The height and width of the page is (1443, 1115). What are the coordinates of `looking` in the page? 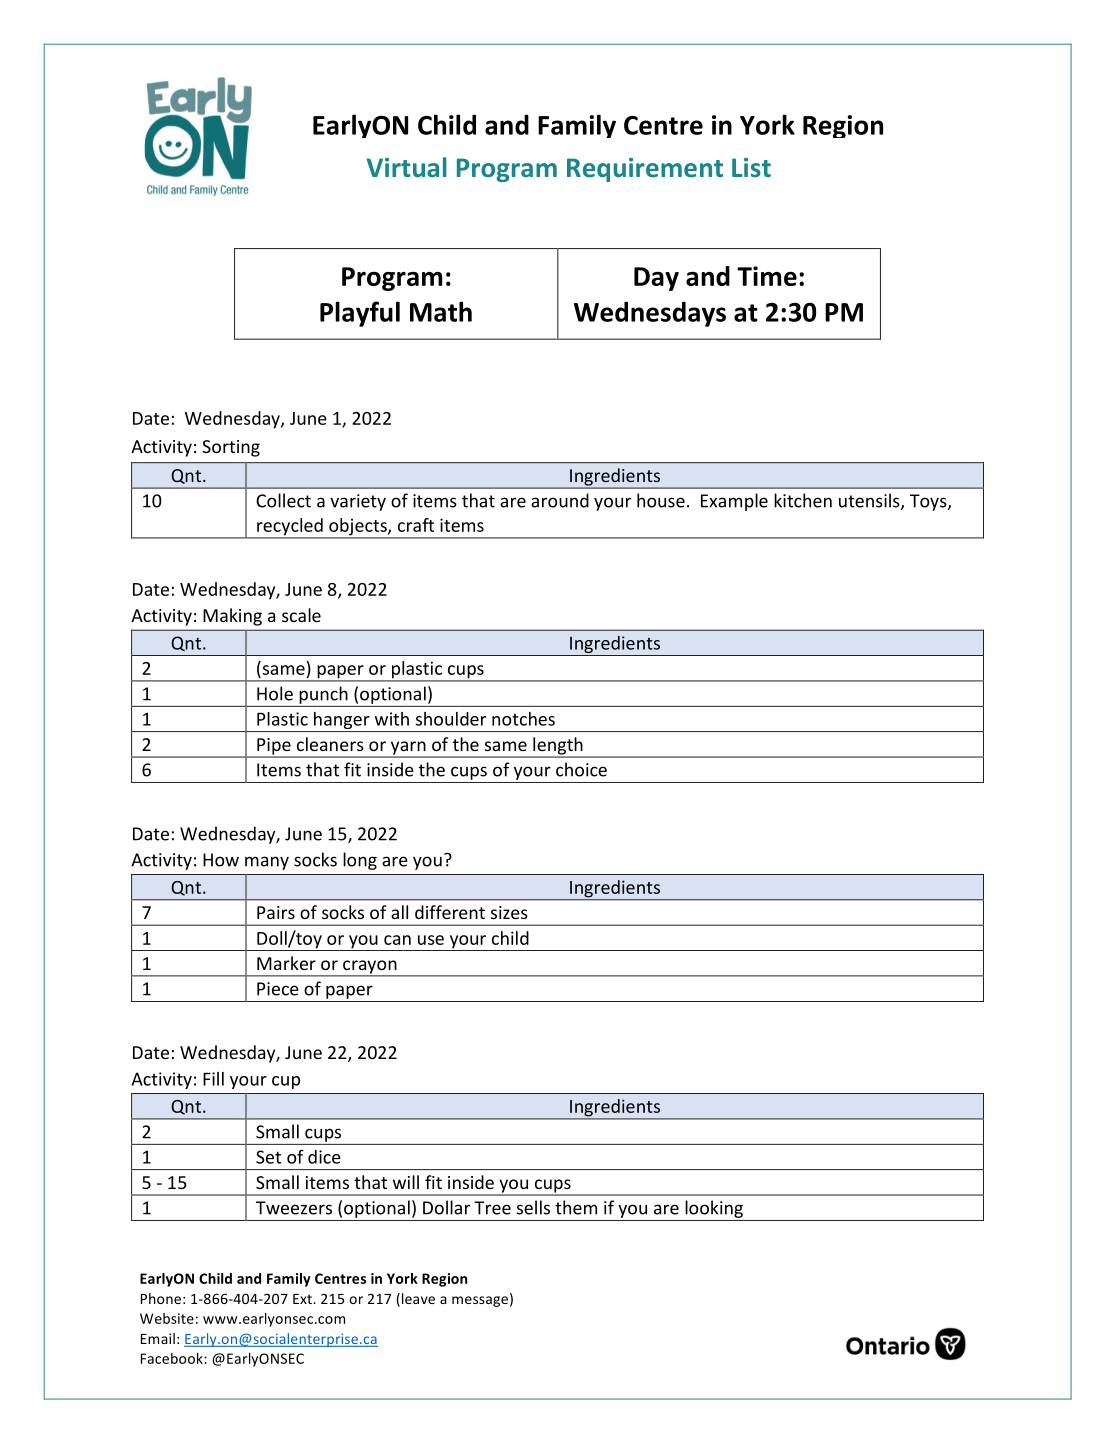 It's located at (714, 1209).
